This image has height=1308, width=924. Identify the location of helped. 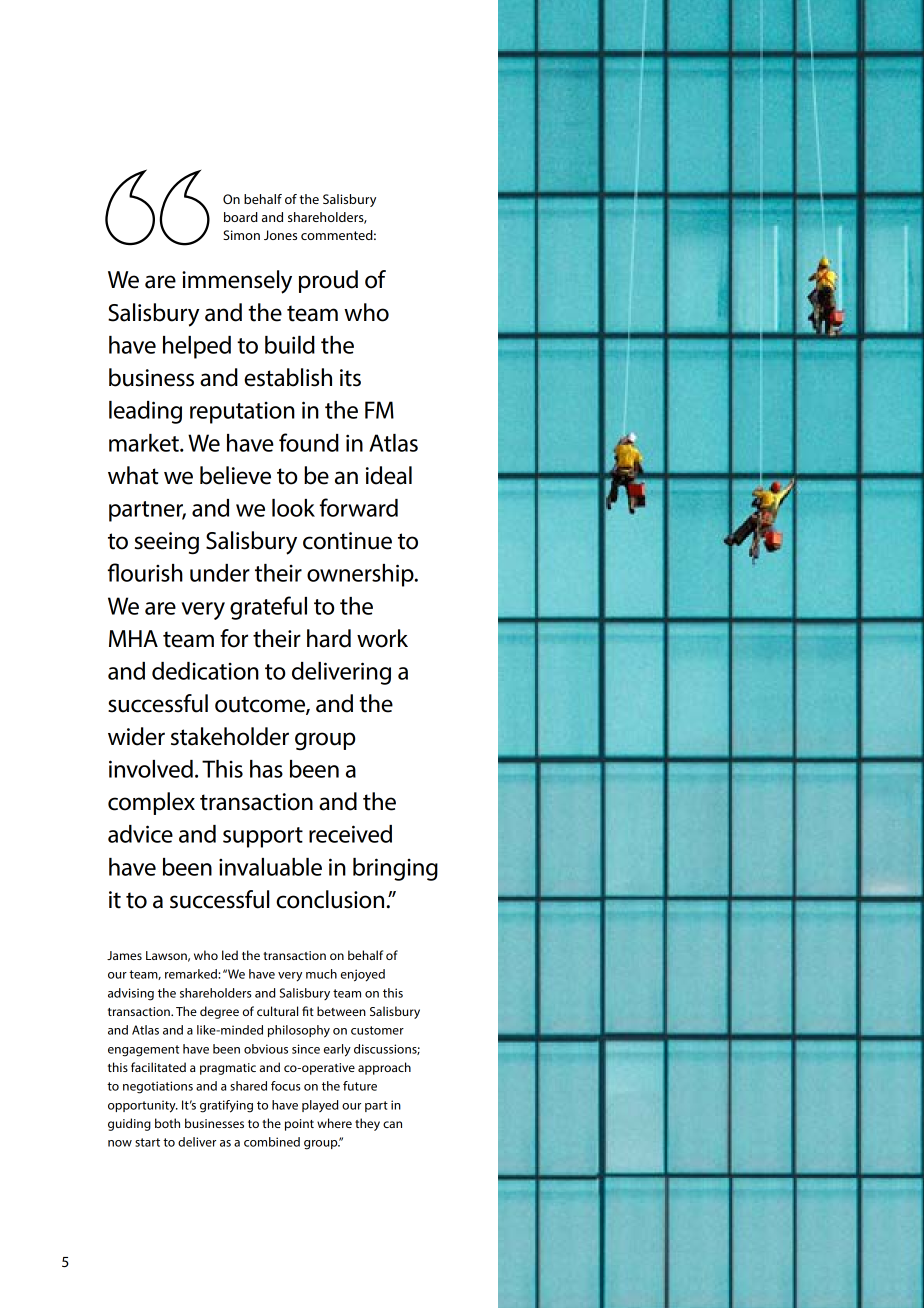
(197, 347).
